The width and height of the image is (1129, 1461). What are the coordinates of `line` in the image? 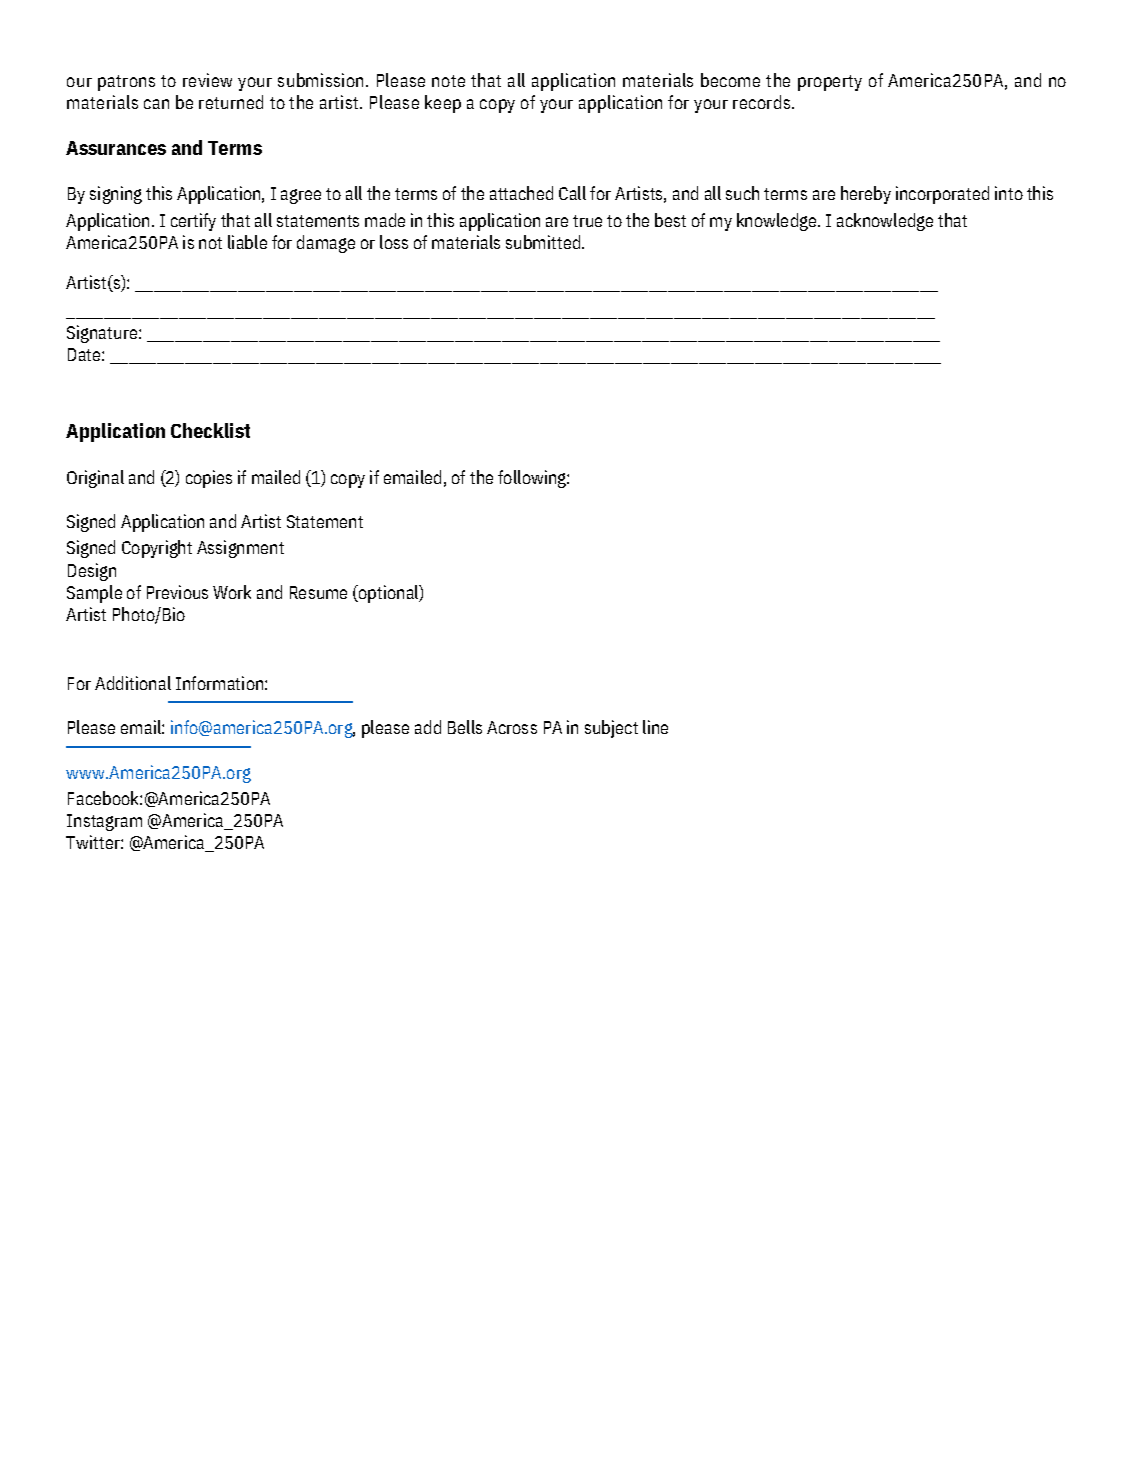 It's located at (655, 727).
